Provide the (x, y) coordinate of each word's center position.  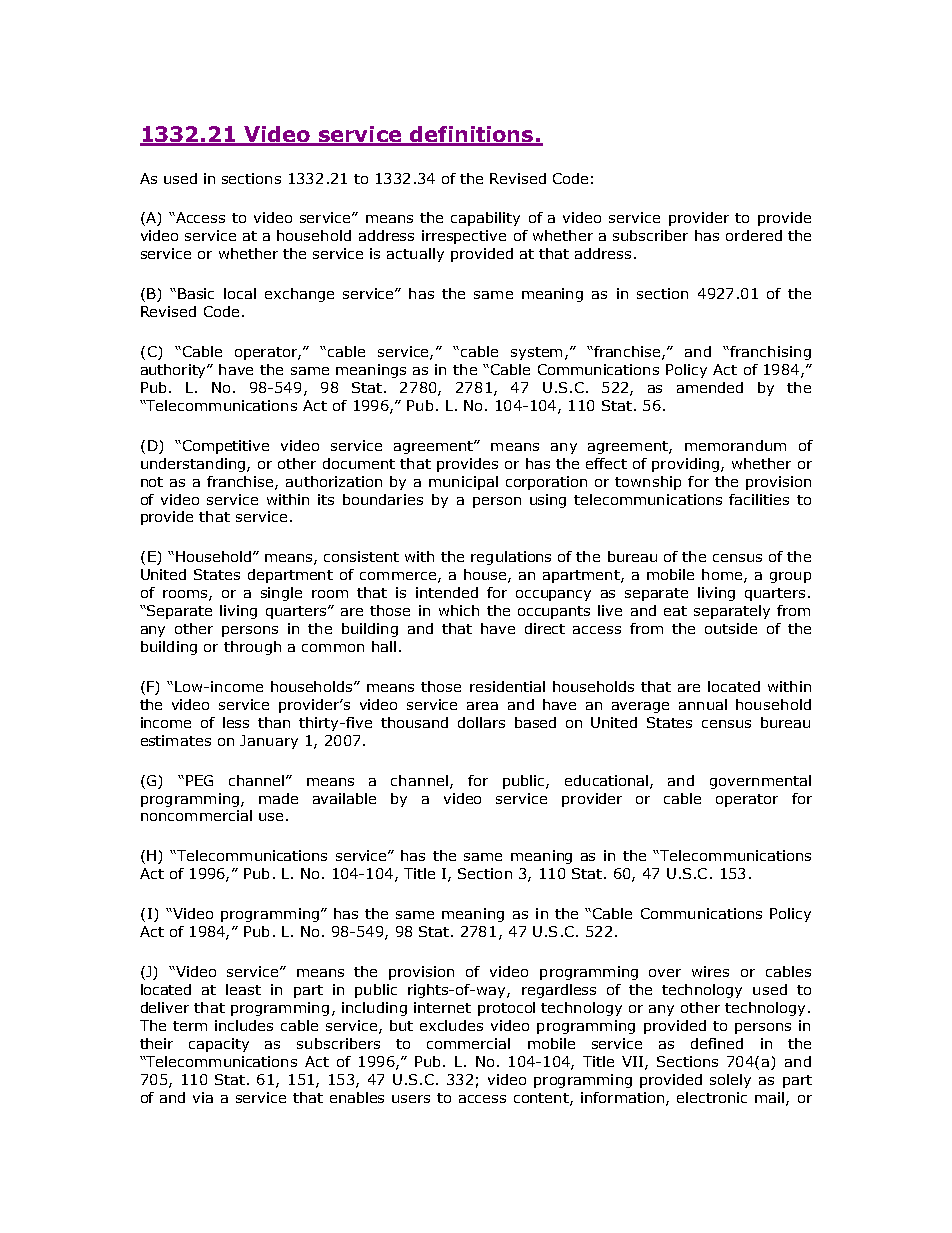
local (240, 293)
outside (731, 628)
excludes (451, 1025)
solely (730, 1081)
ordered (754, 235)
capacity (219, 1045)
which (459, 610)
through (252, 648)
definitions (471, 135)
